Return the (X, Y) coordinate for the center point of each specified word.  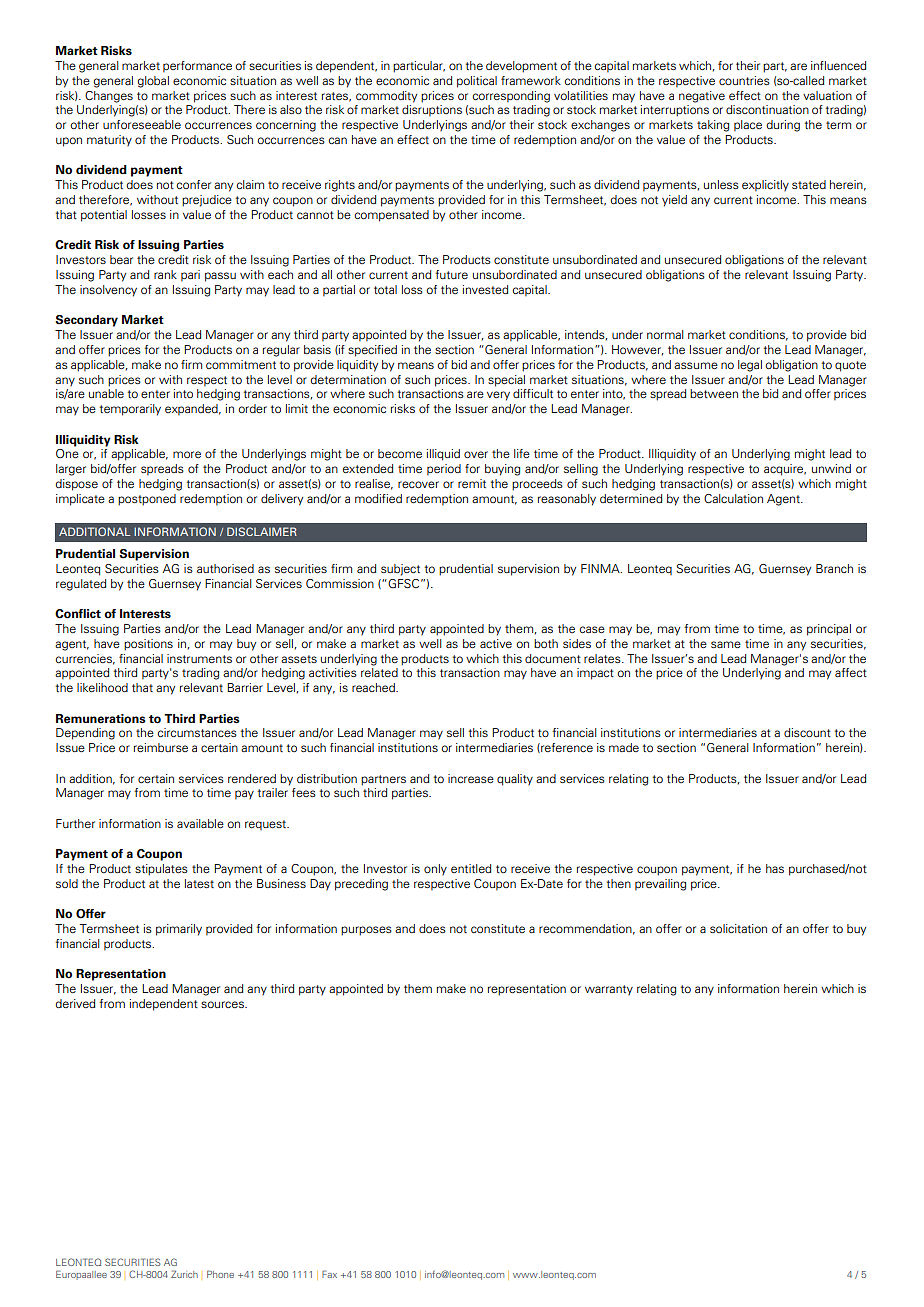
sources (223, 1004)
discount (807, 732)
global (153, 82)
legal (750, 366)
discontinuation (767, 109)
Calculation (733, 498)
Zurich (184, 1274)
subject (400, 570)
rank (165, 274)
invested (485, 289)
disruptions (432, 111)
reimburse (161, 747)
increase (471, 778)
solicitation (738, 928)
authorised (225, 568)
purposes (366, 931)
